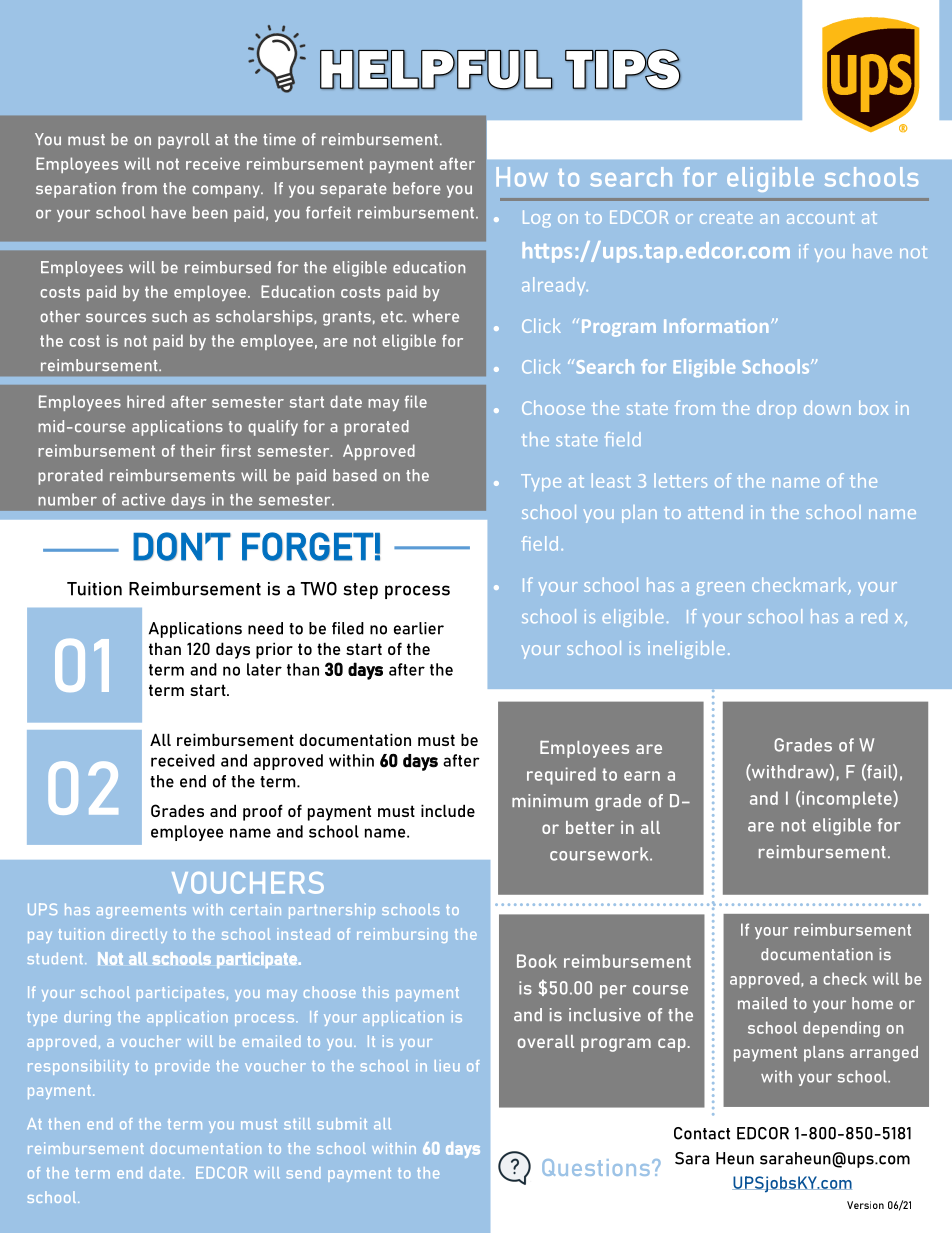  Describe the element at coordinates (263, 812) in the image. I see `proof` at that location.
